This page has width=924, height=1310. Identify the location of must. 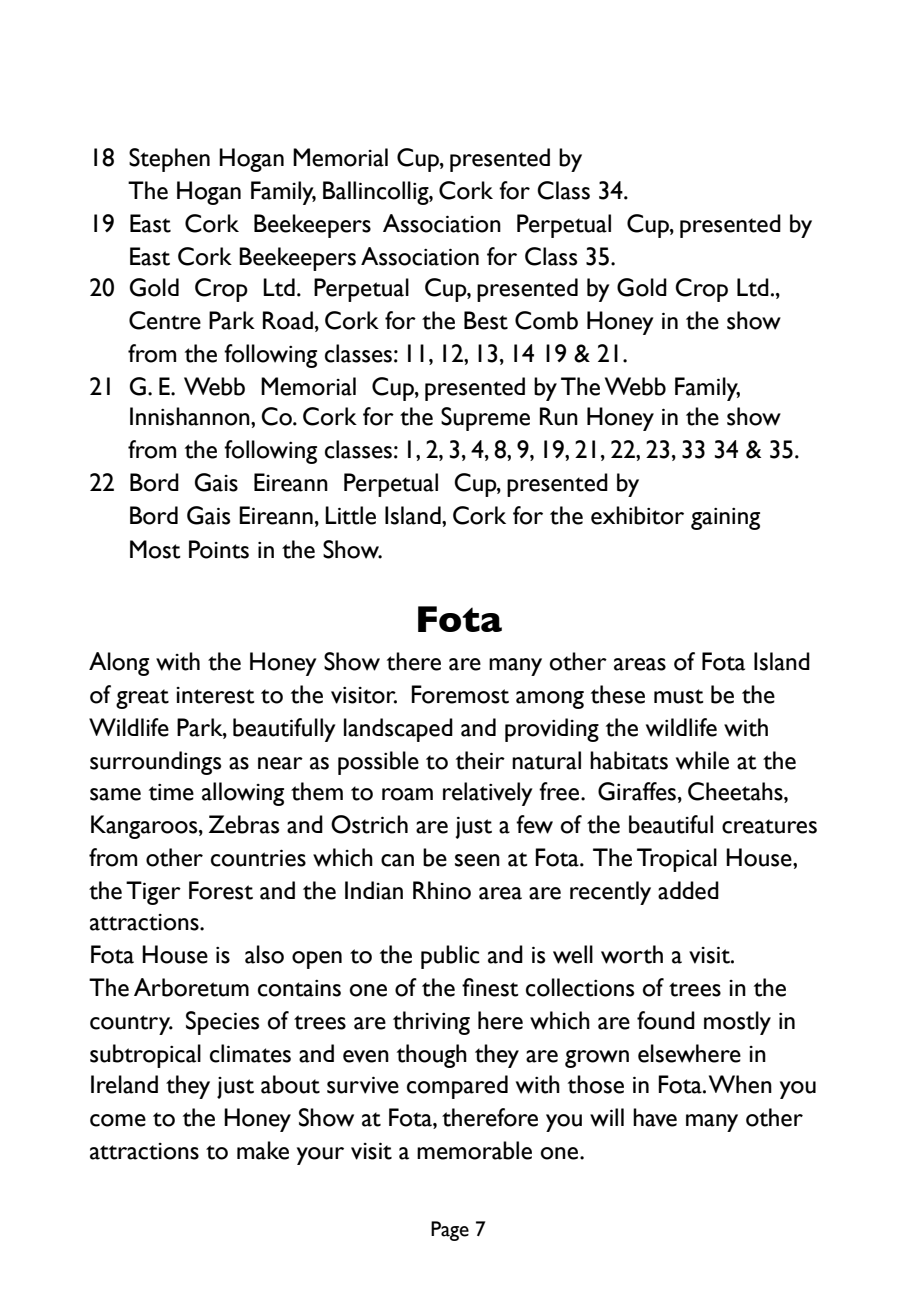
(679, 696).
